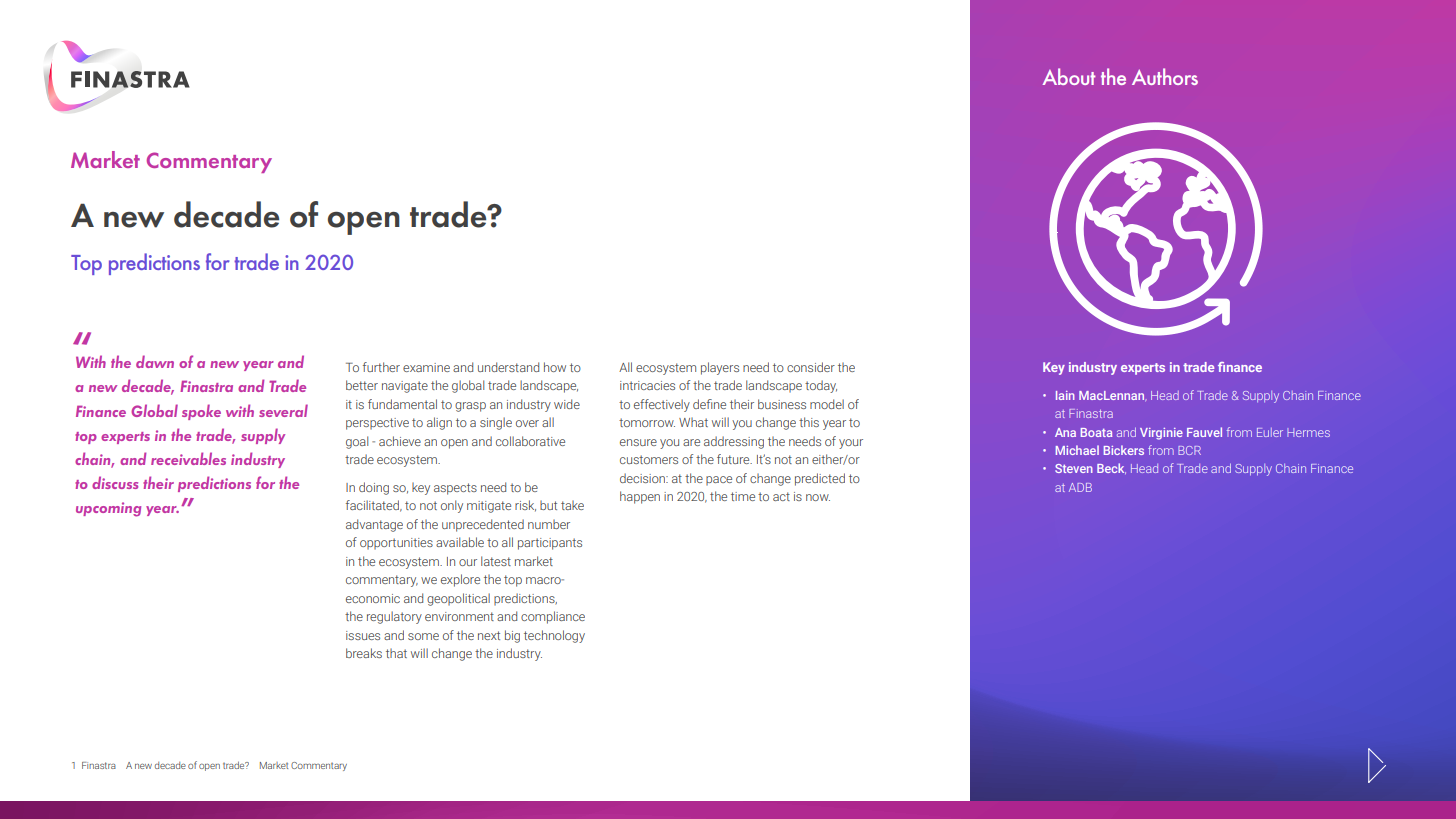 The height and width of the document is (819, 1456). Describe the element at coordinates (1065, 395) in the document. I see `Iain` at that location.
